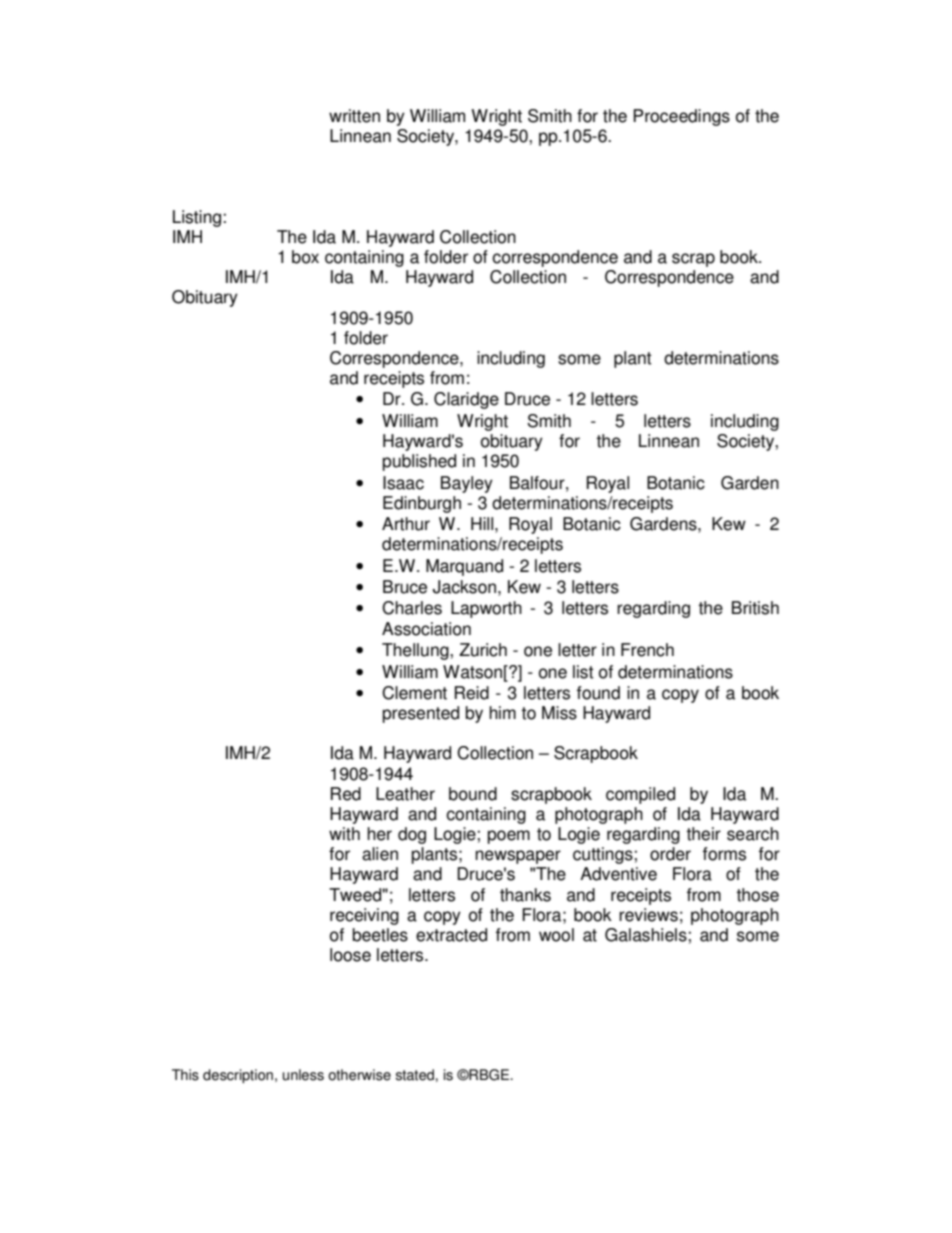 The height and width of the screenshot is (1233, 952). I want to click on box, so click(305, 257).
